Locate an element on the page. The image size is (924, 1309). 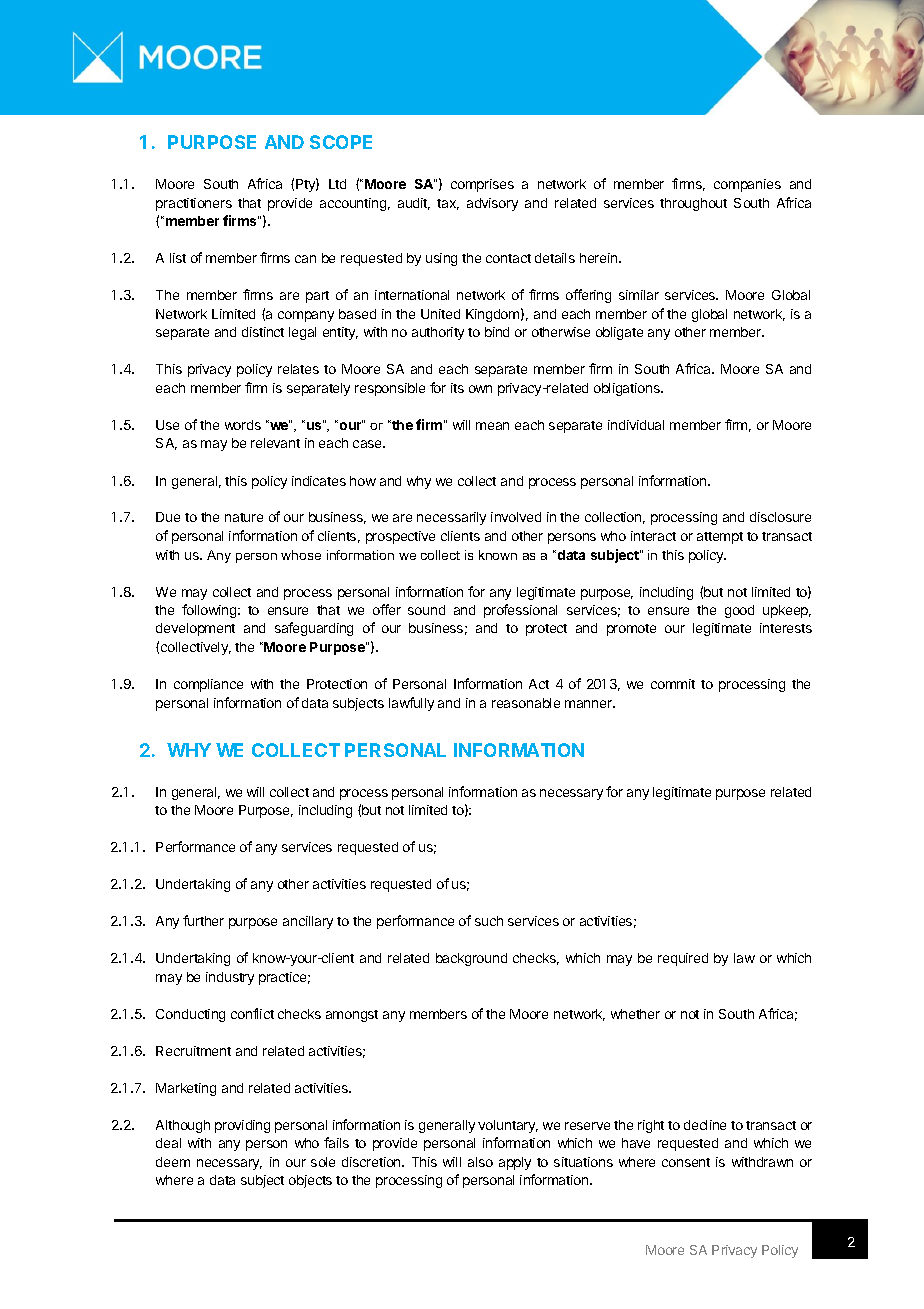
attempt is located at coordinates (720, 538).
